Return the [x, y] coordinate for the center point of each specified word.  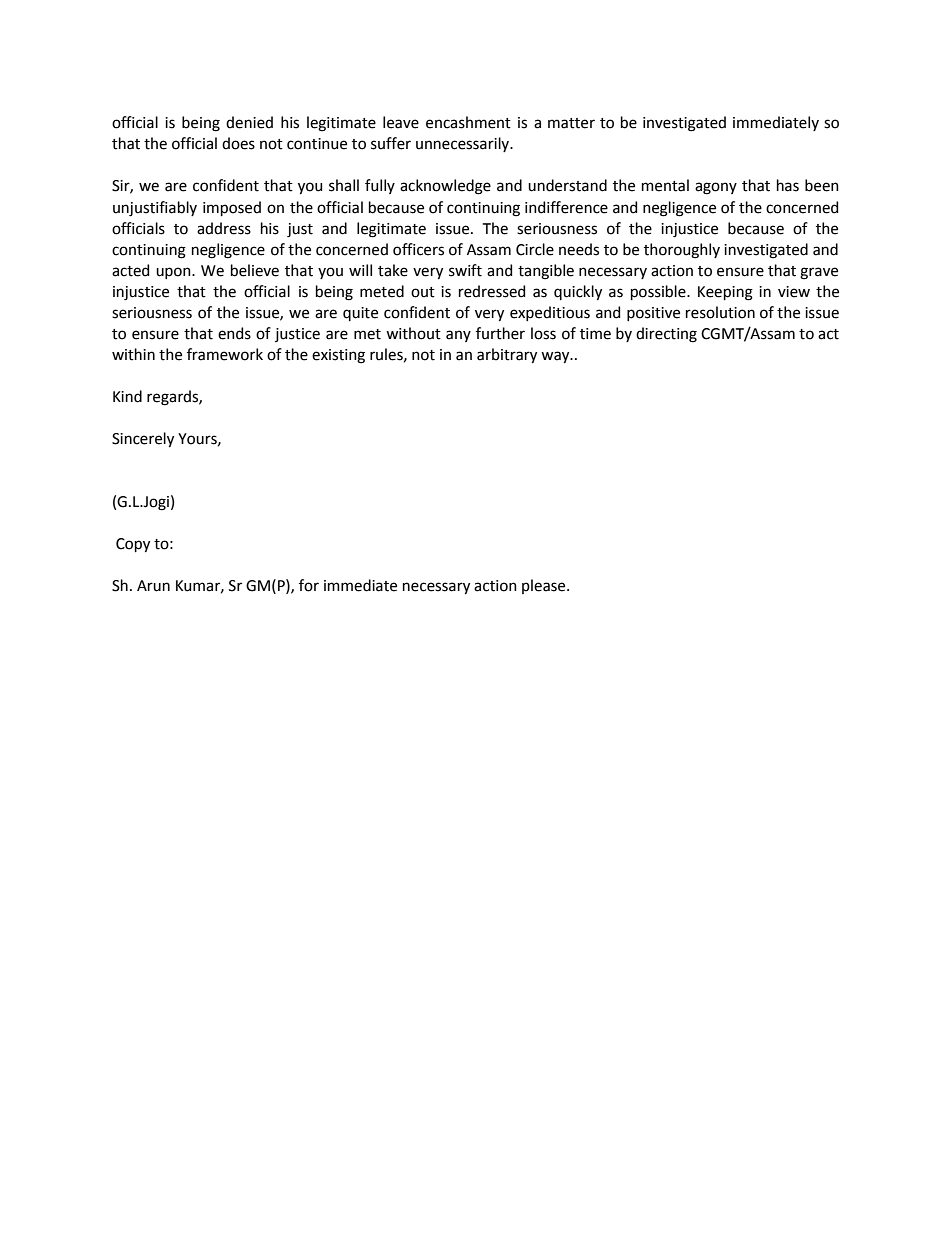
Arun [153, 586]
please [545, 586]
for [309, 585]
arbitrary [507, 355]
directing [666, 335]
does [238, 143]
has [788, 185]
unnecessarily [464, 144]
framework [225, 354]
